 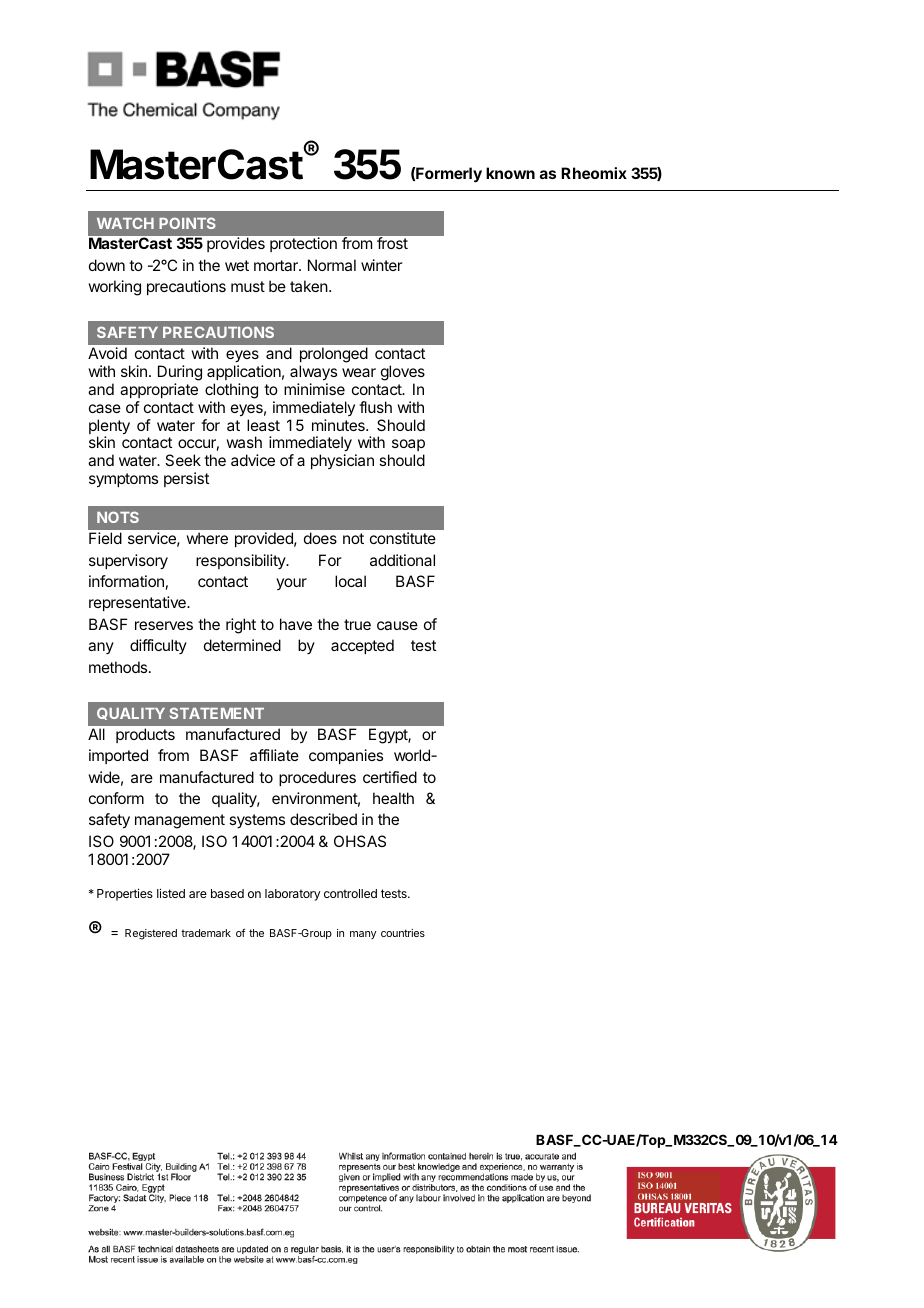 What do you see at coordinates (510, 173) in the document?
I see `known` at bounding box center [510, 173].
